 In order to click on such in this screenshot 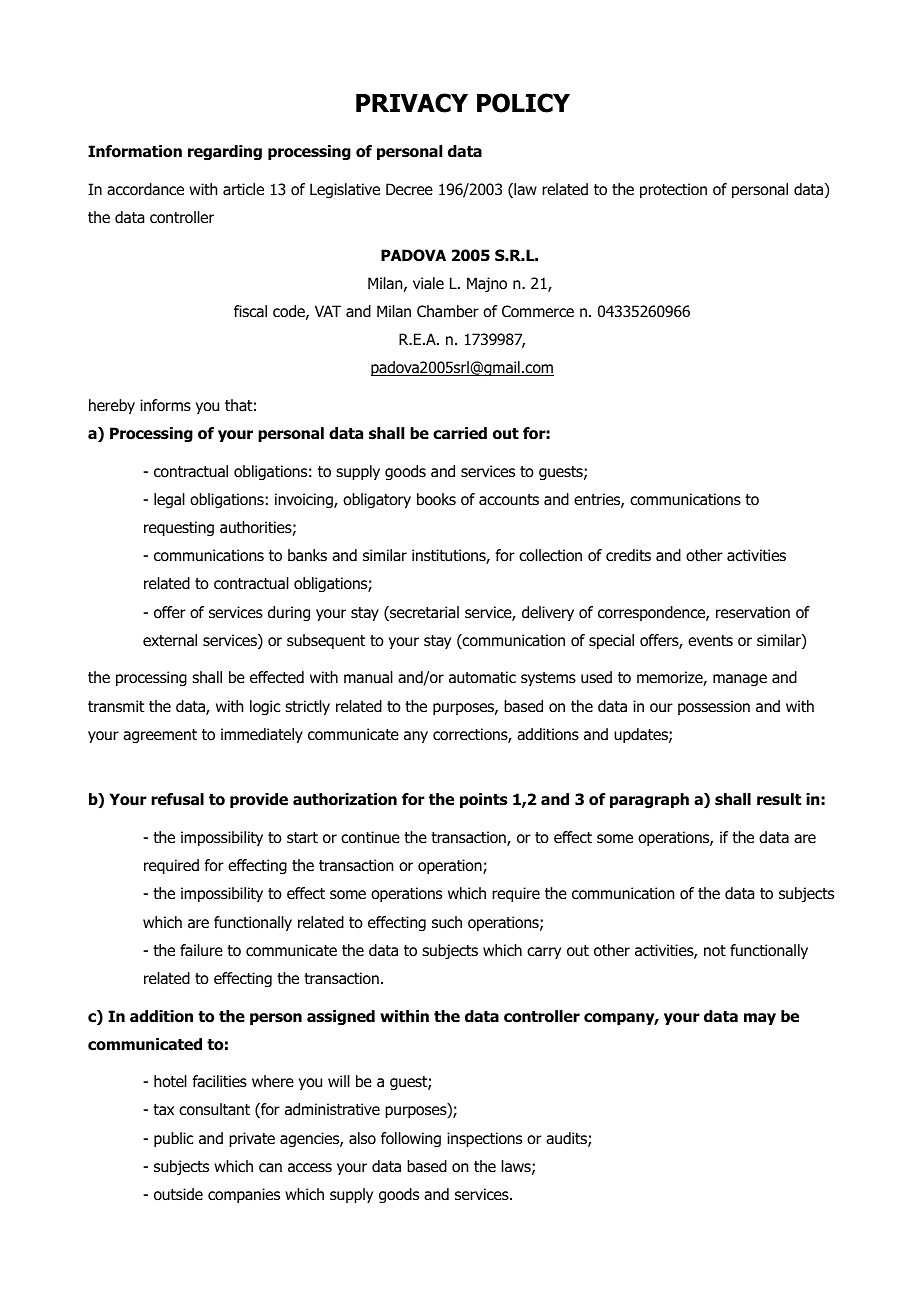, I will do `click(447, 922)`.
